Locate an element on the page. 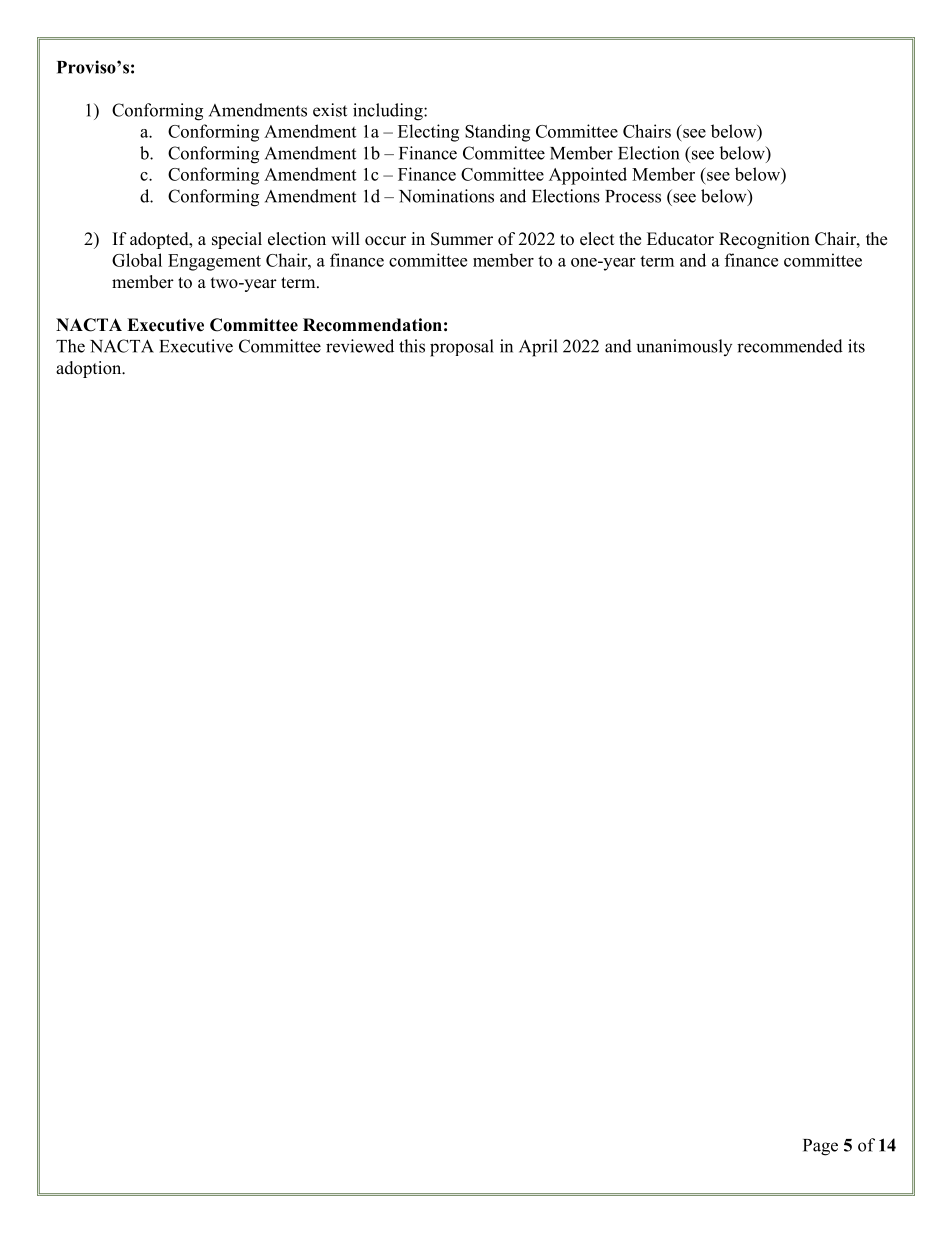 The height and width of the image is (1233, 952). recommended is located at coordinates (790, 346).
